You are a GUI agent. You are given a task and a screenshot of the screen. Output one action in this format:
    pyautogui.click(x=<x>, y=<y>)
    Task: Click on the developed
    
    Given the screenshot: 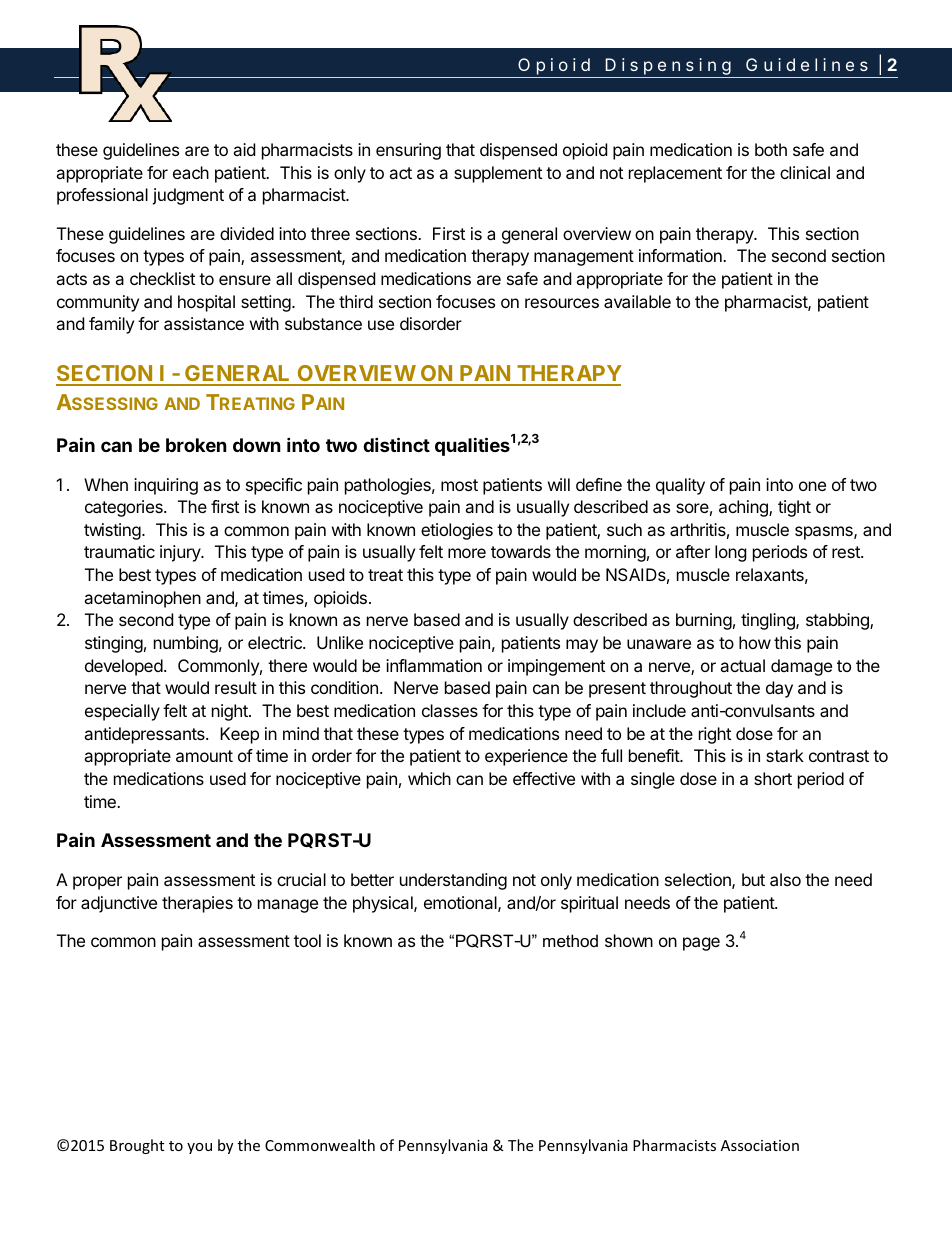 What is the action you would take?
    pyautogui.click(x=124, y=667)
